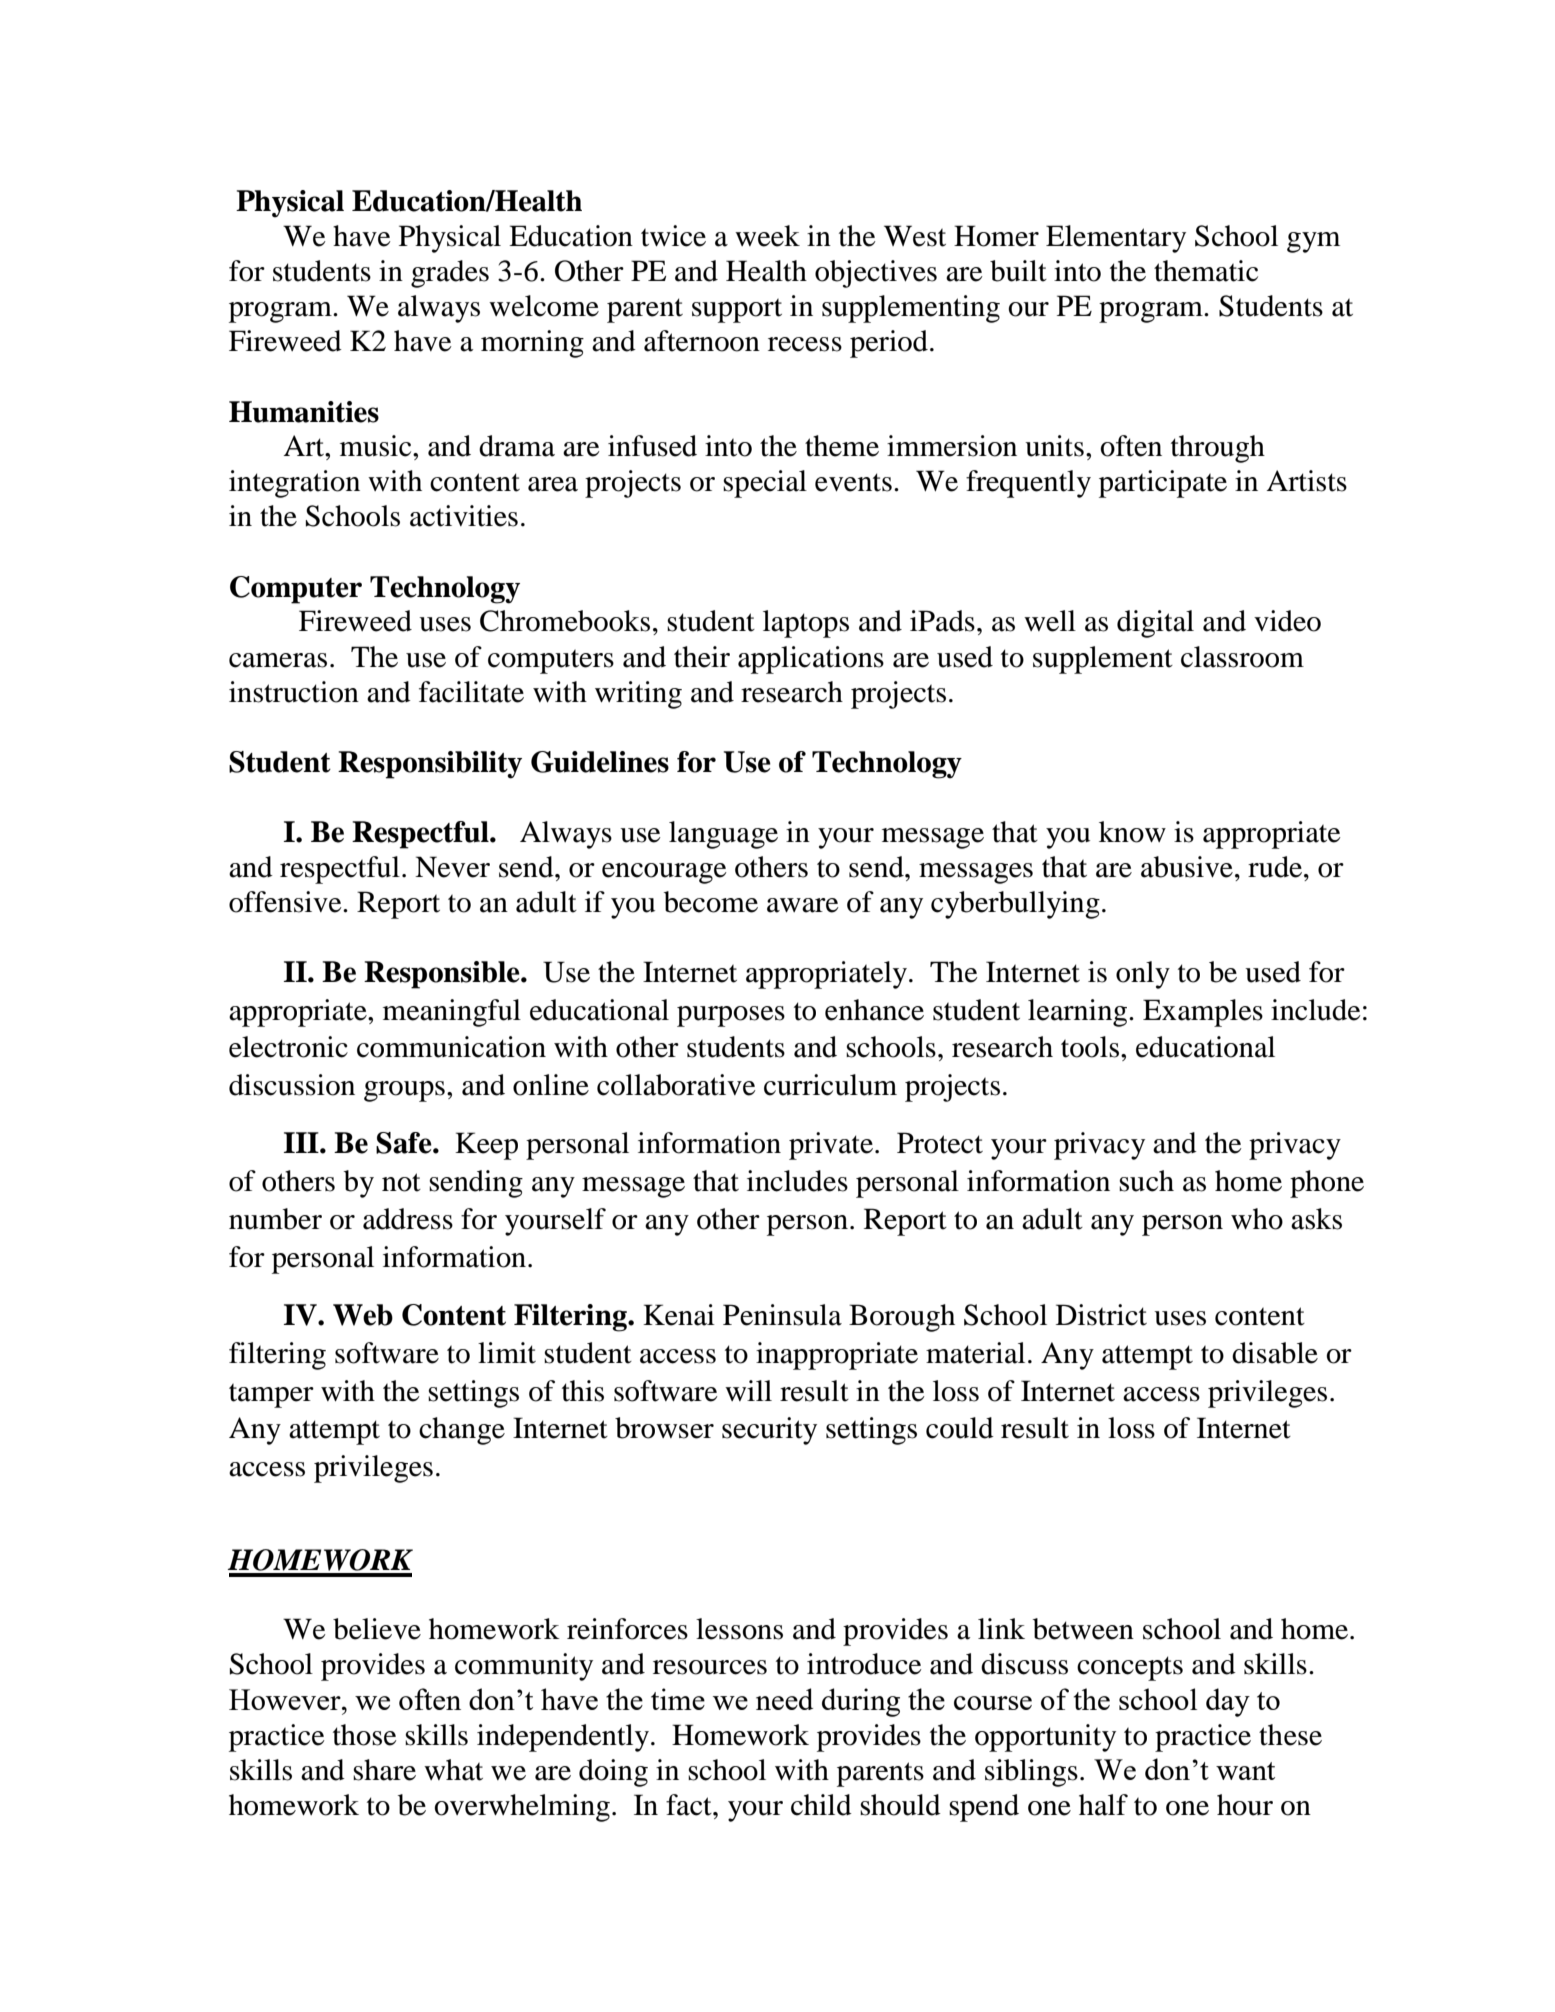 The width and height of the page is (1555, 2012). Describe the element at coordinates (1155, 624) in the page. I see `digital` at that location.
